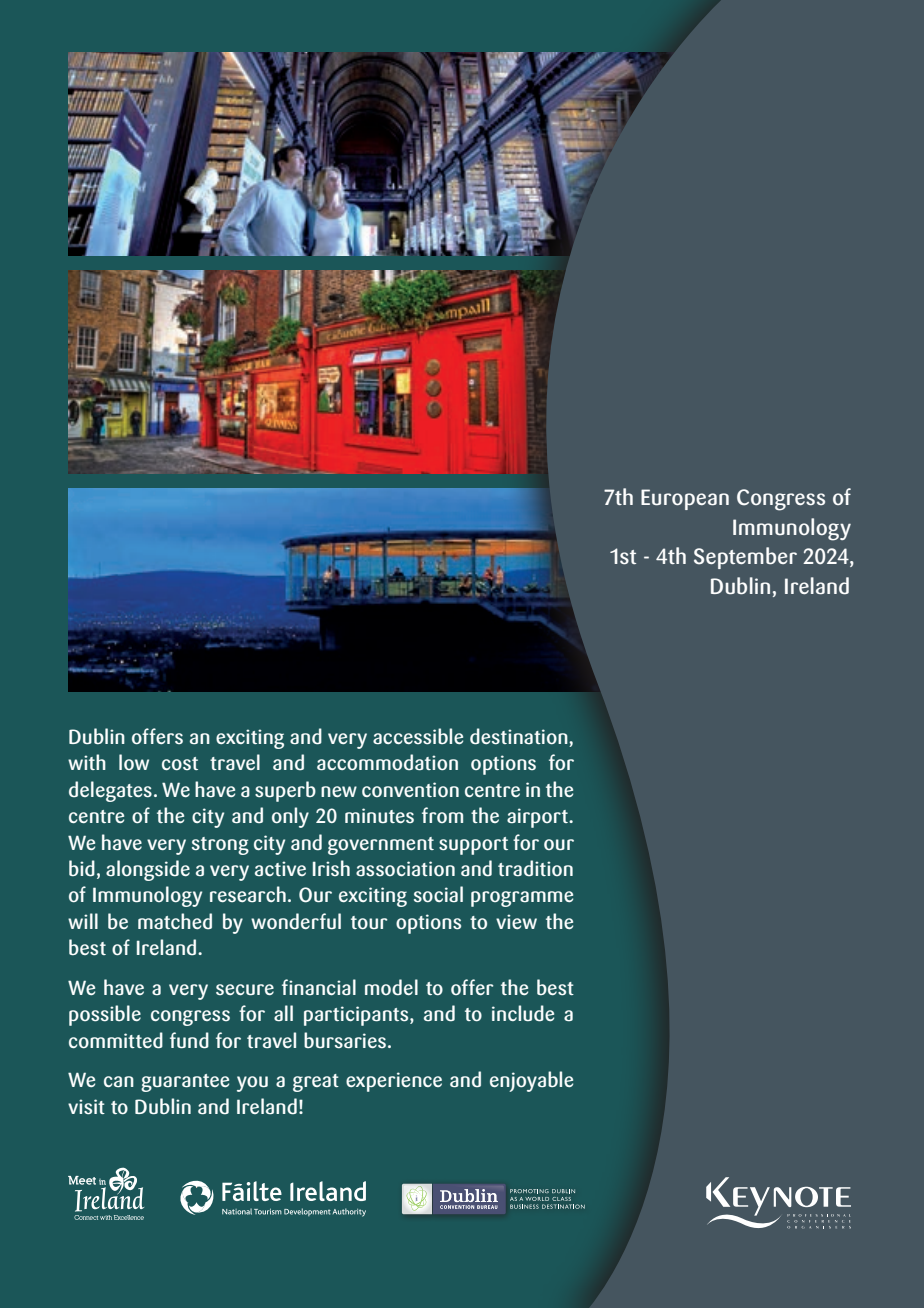  I want to click on view, so click(516, 921).
